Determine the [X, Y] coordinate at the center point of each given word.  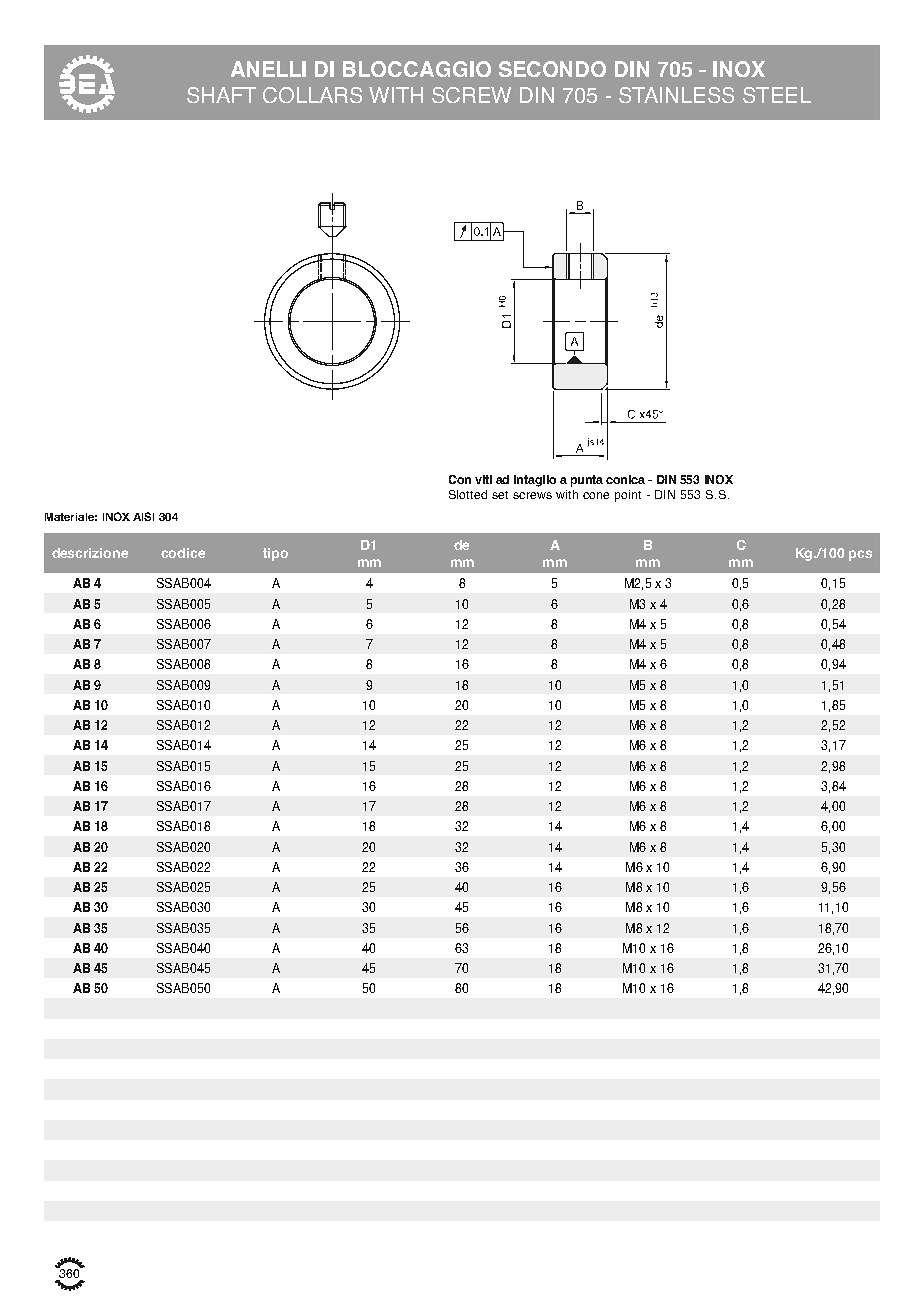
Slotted [468, 494]
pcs [860, 555]
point [628, 496]
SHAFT [221, 95]
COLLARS [312, 95]
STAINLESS [676, 95]
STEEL [777, 95]
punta [587, 481]
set [500, 495]
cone [596, 495]
